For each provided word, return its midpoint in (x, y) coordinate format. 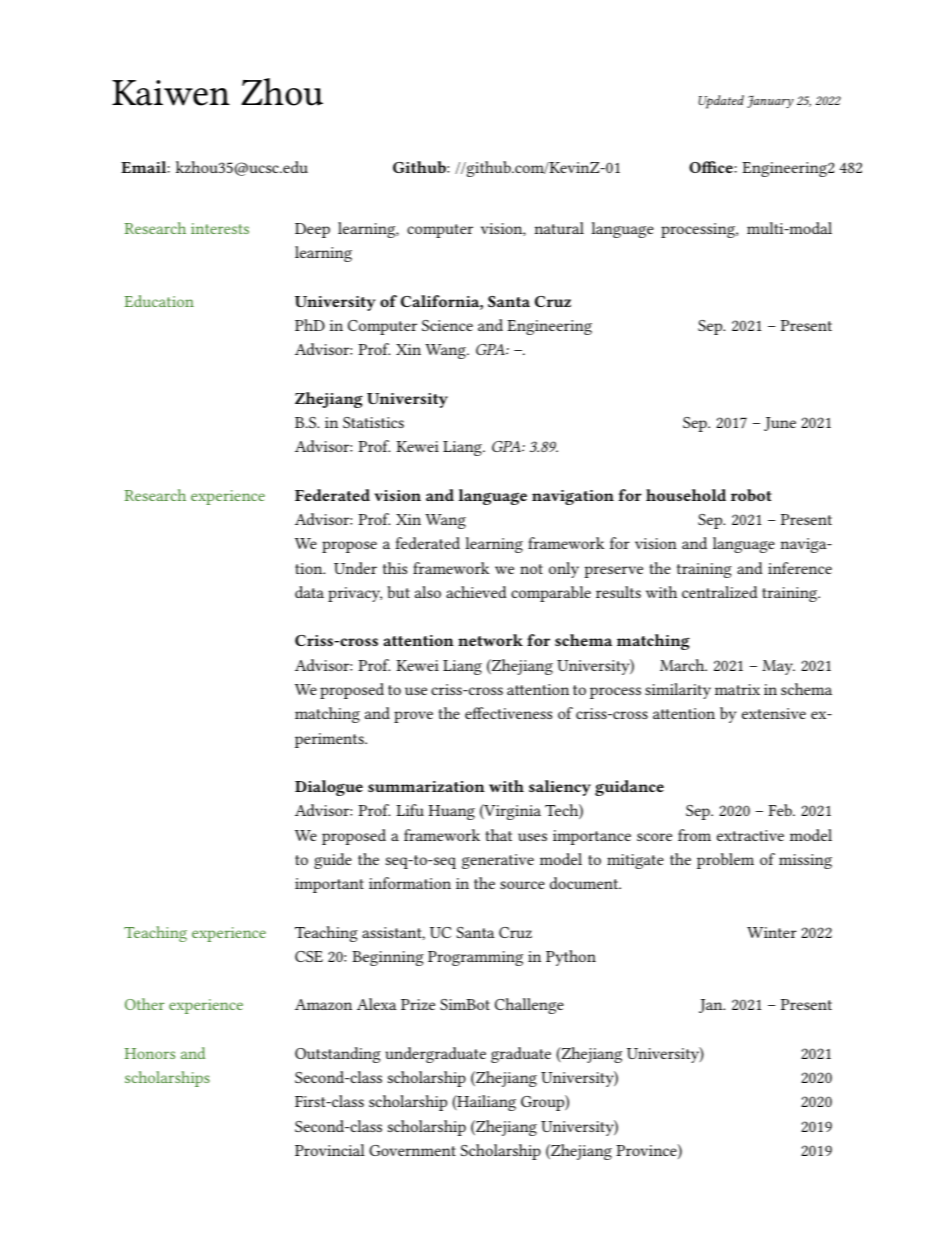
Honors (150, 1053)
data (309, 592)
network (490, 640)
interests (220, 228)
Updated (721, 102)
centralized (720, 592)
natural (559, 228)
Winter (772, 932)
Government (412, 1150)
